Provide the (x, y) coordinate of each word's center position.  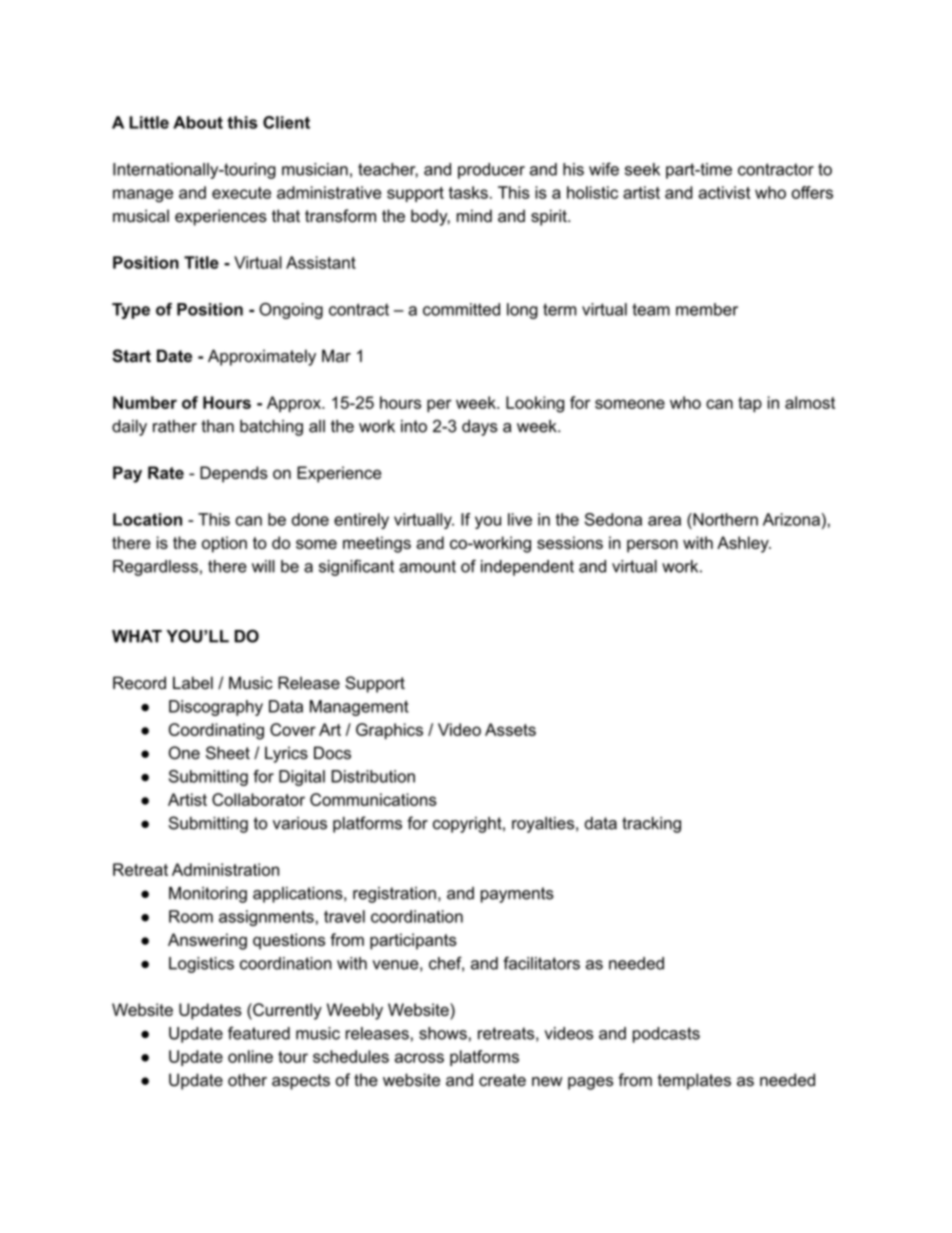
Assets (510, 729)
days (480, 428)
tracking (651, 825)
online (250, 1056)
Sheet (228, 753)
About (198, 122)
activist (724, 192)
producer (491, 171)
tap (750, 405)
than (217, 426)
